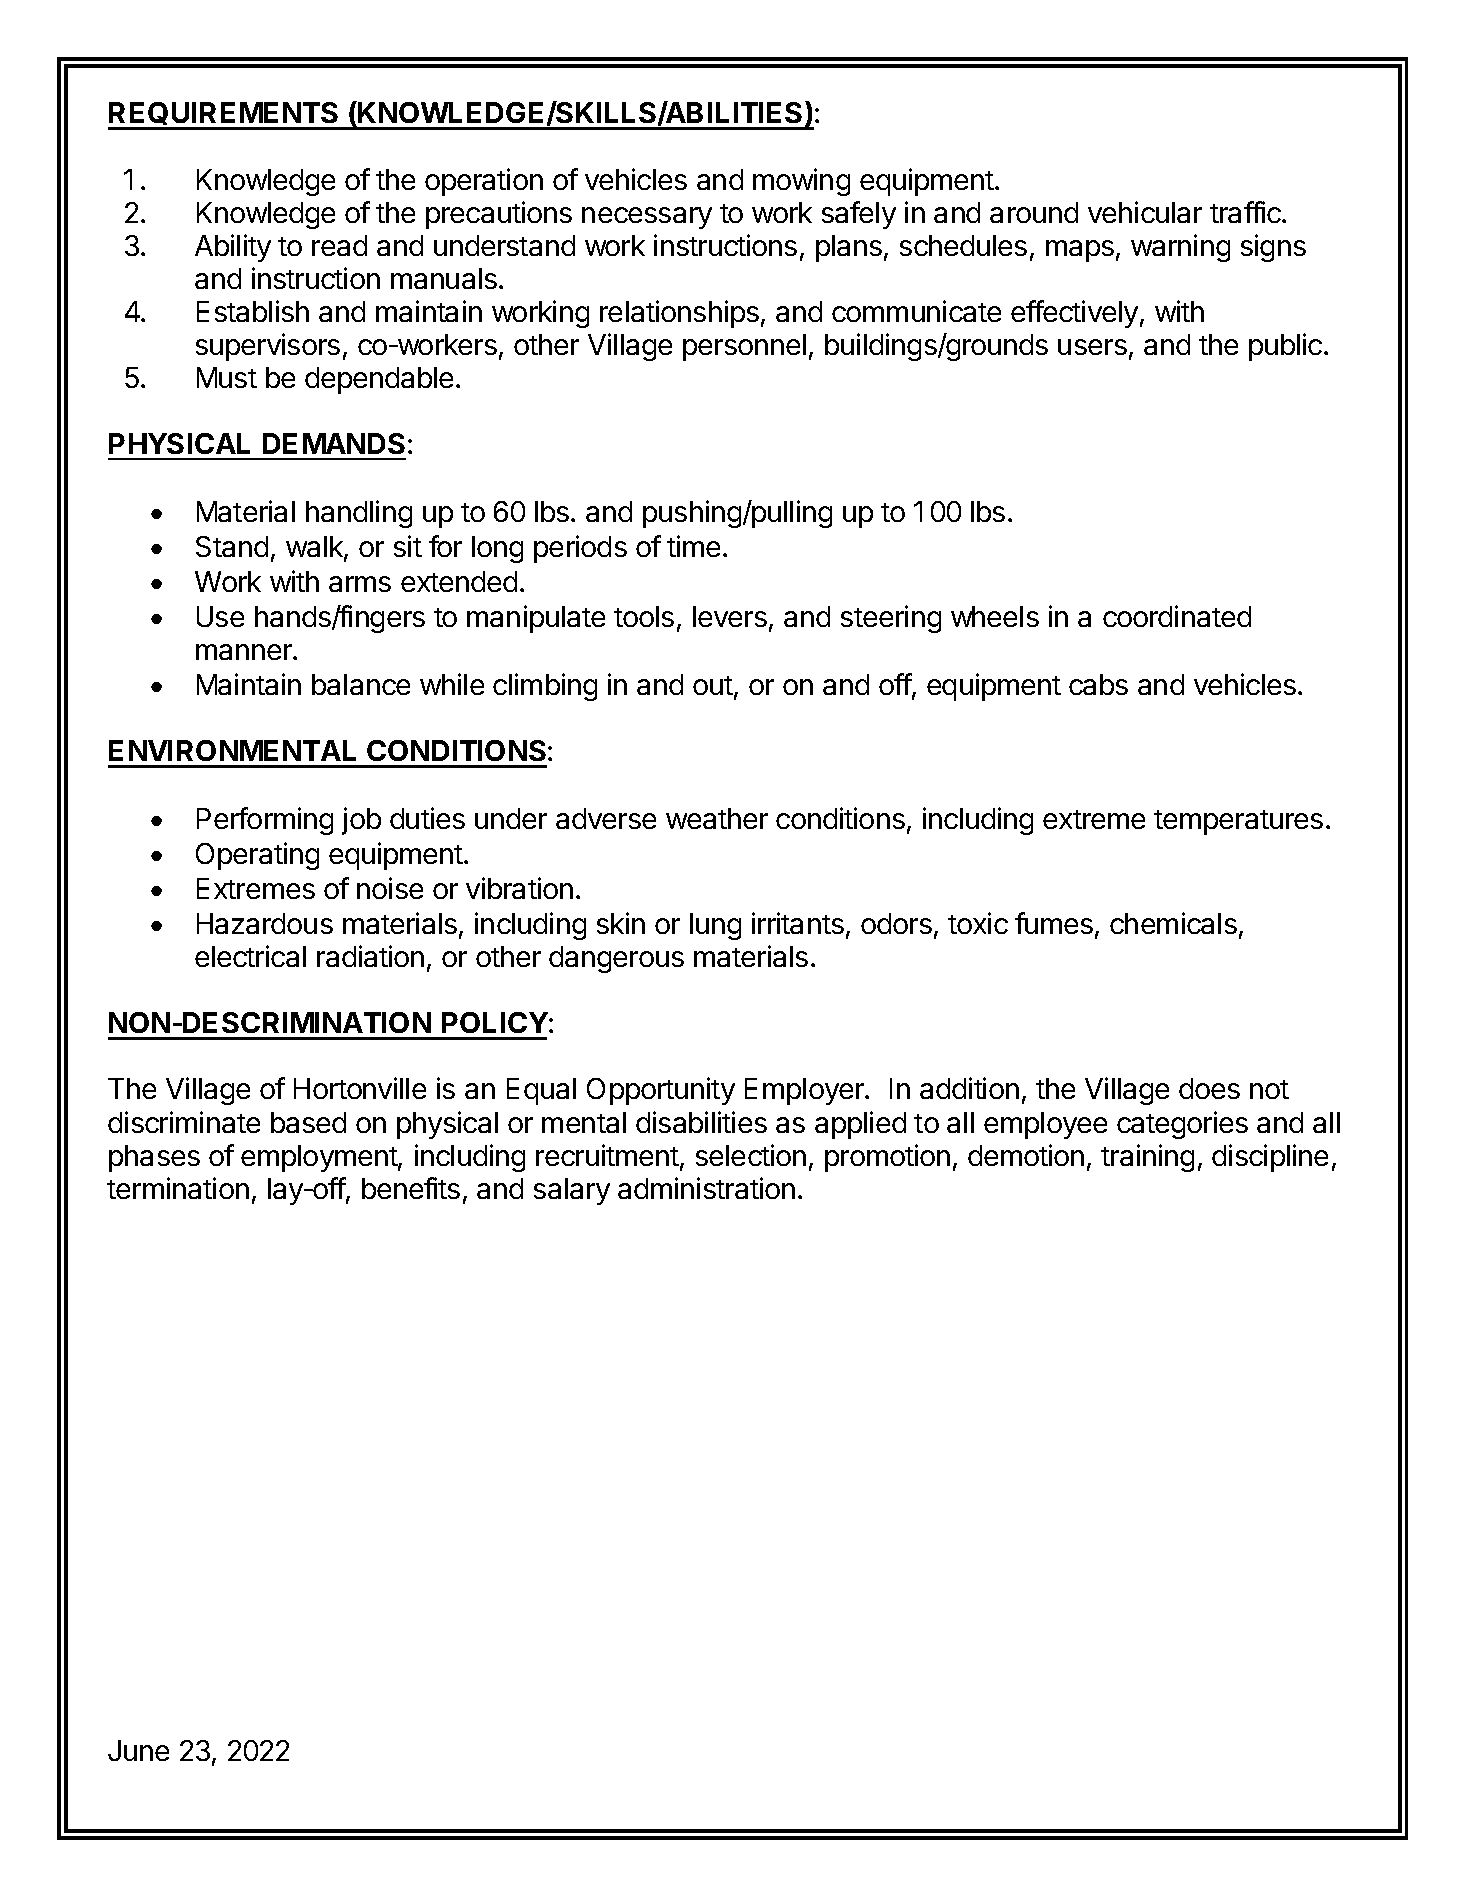 The height and width of the document is (1897, 1466). Describe the element at coordinates (1145, 212) in the document. I see `vehicular` at that location.
